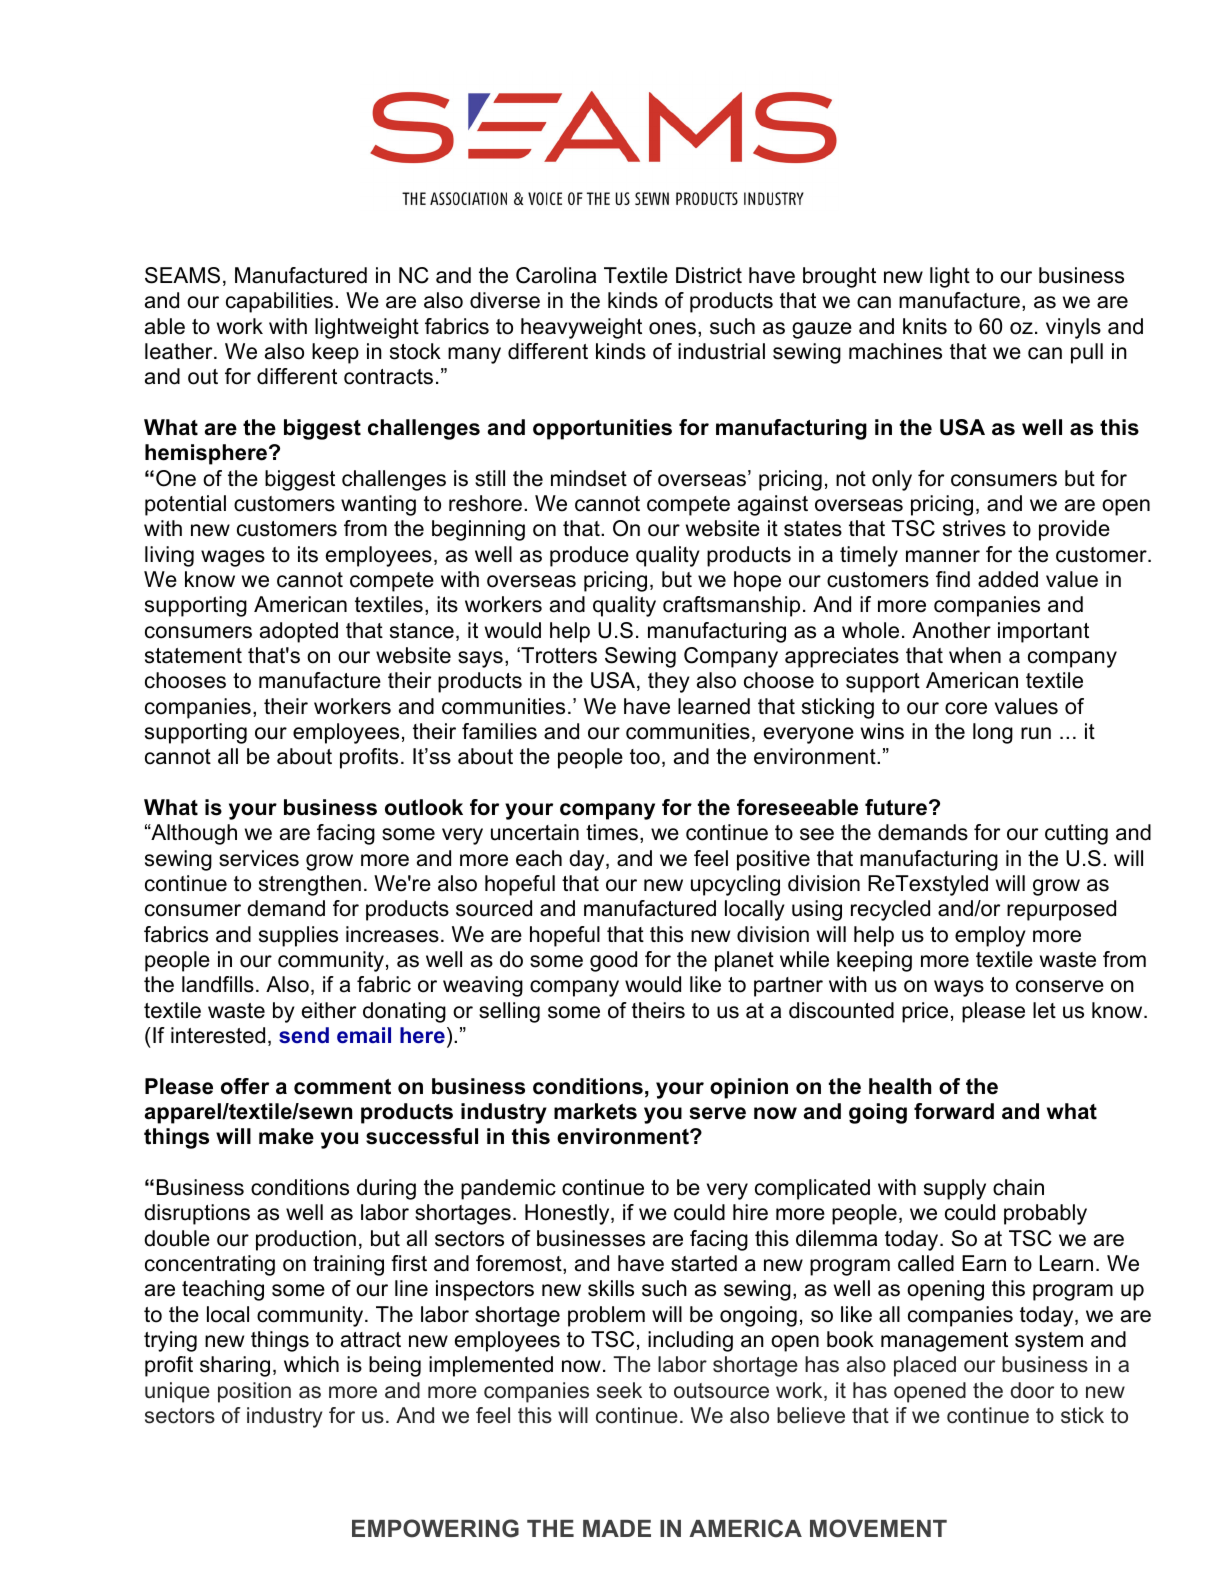 Image resolution: width=1226 pixels, height=1586 pixels. What do you see at coordinates (281, 302) in the image?
I see `capabilities` at bounding box center [281, 302].
